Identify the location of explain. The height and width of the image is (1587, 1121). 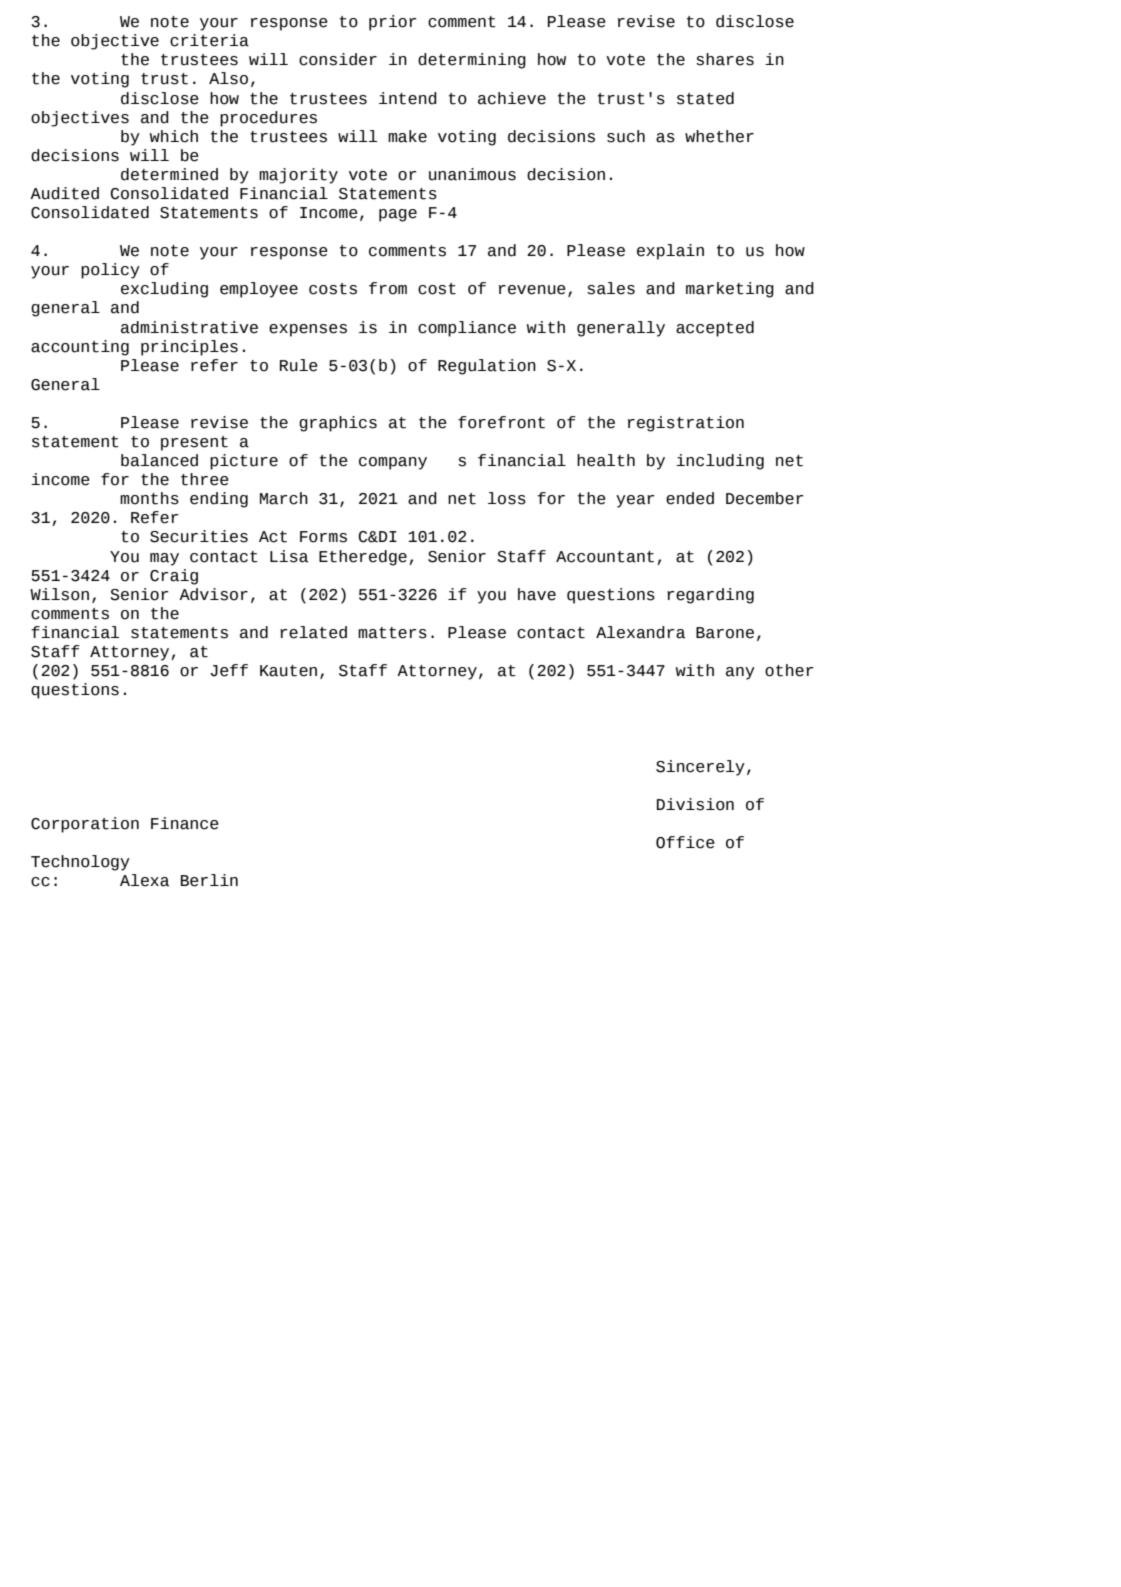
(670, 252).
